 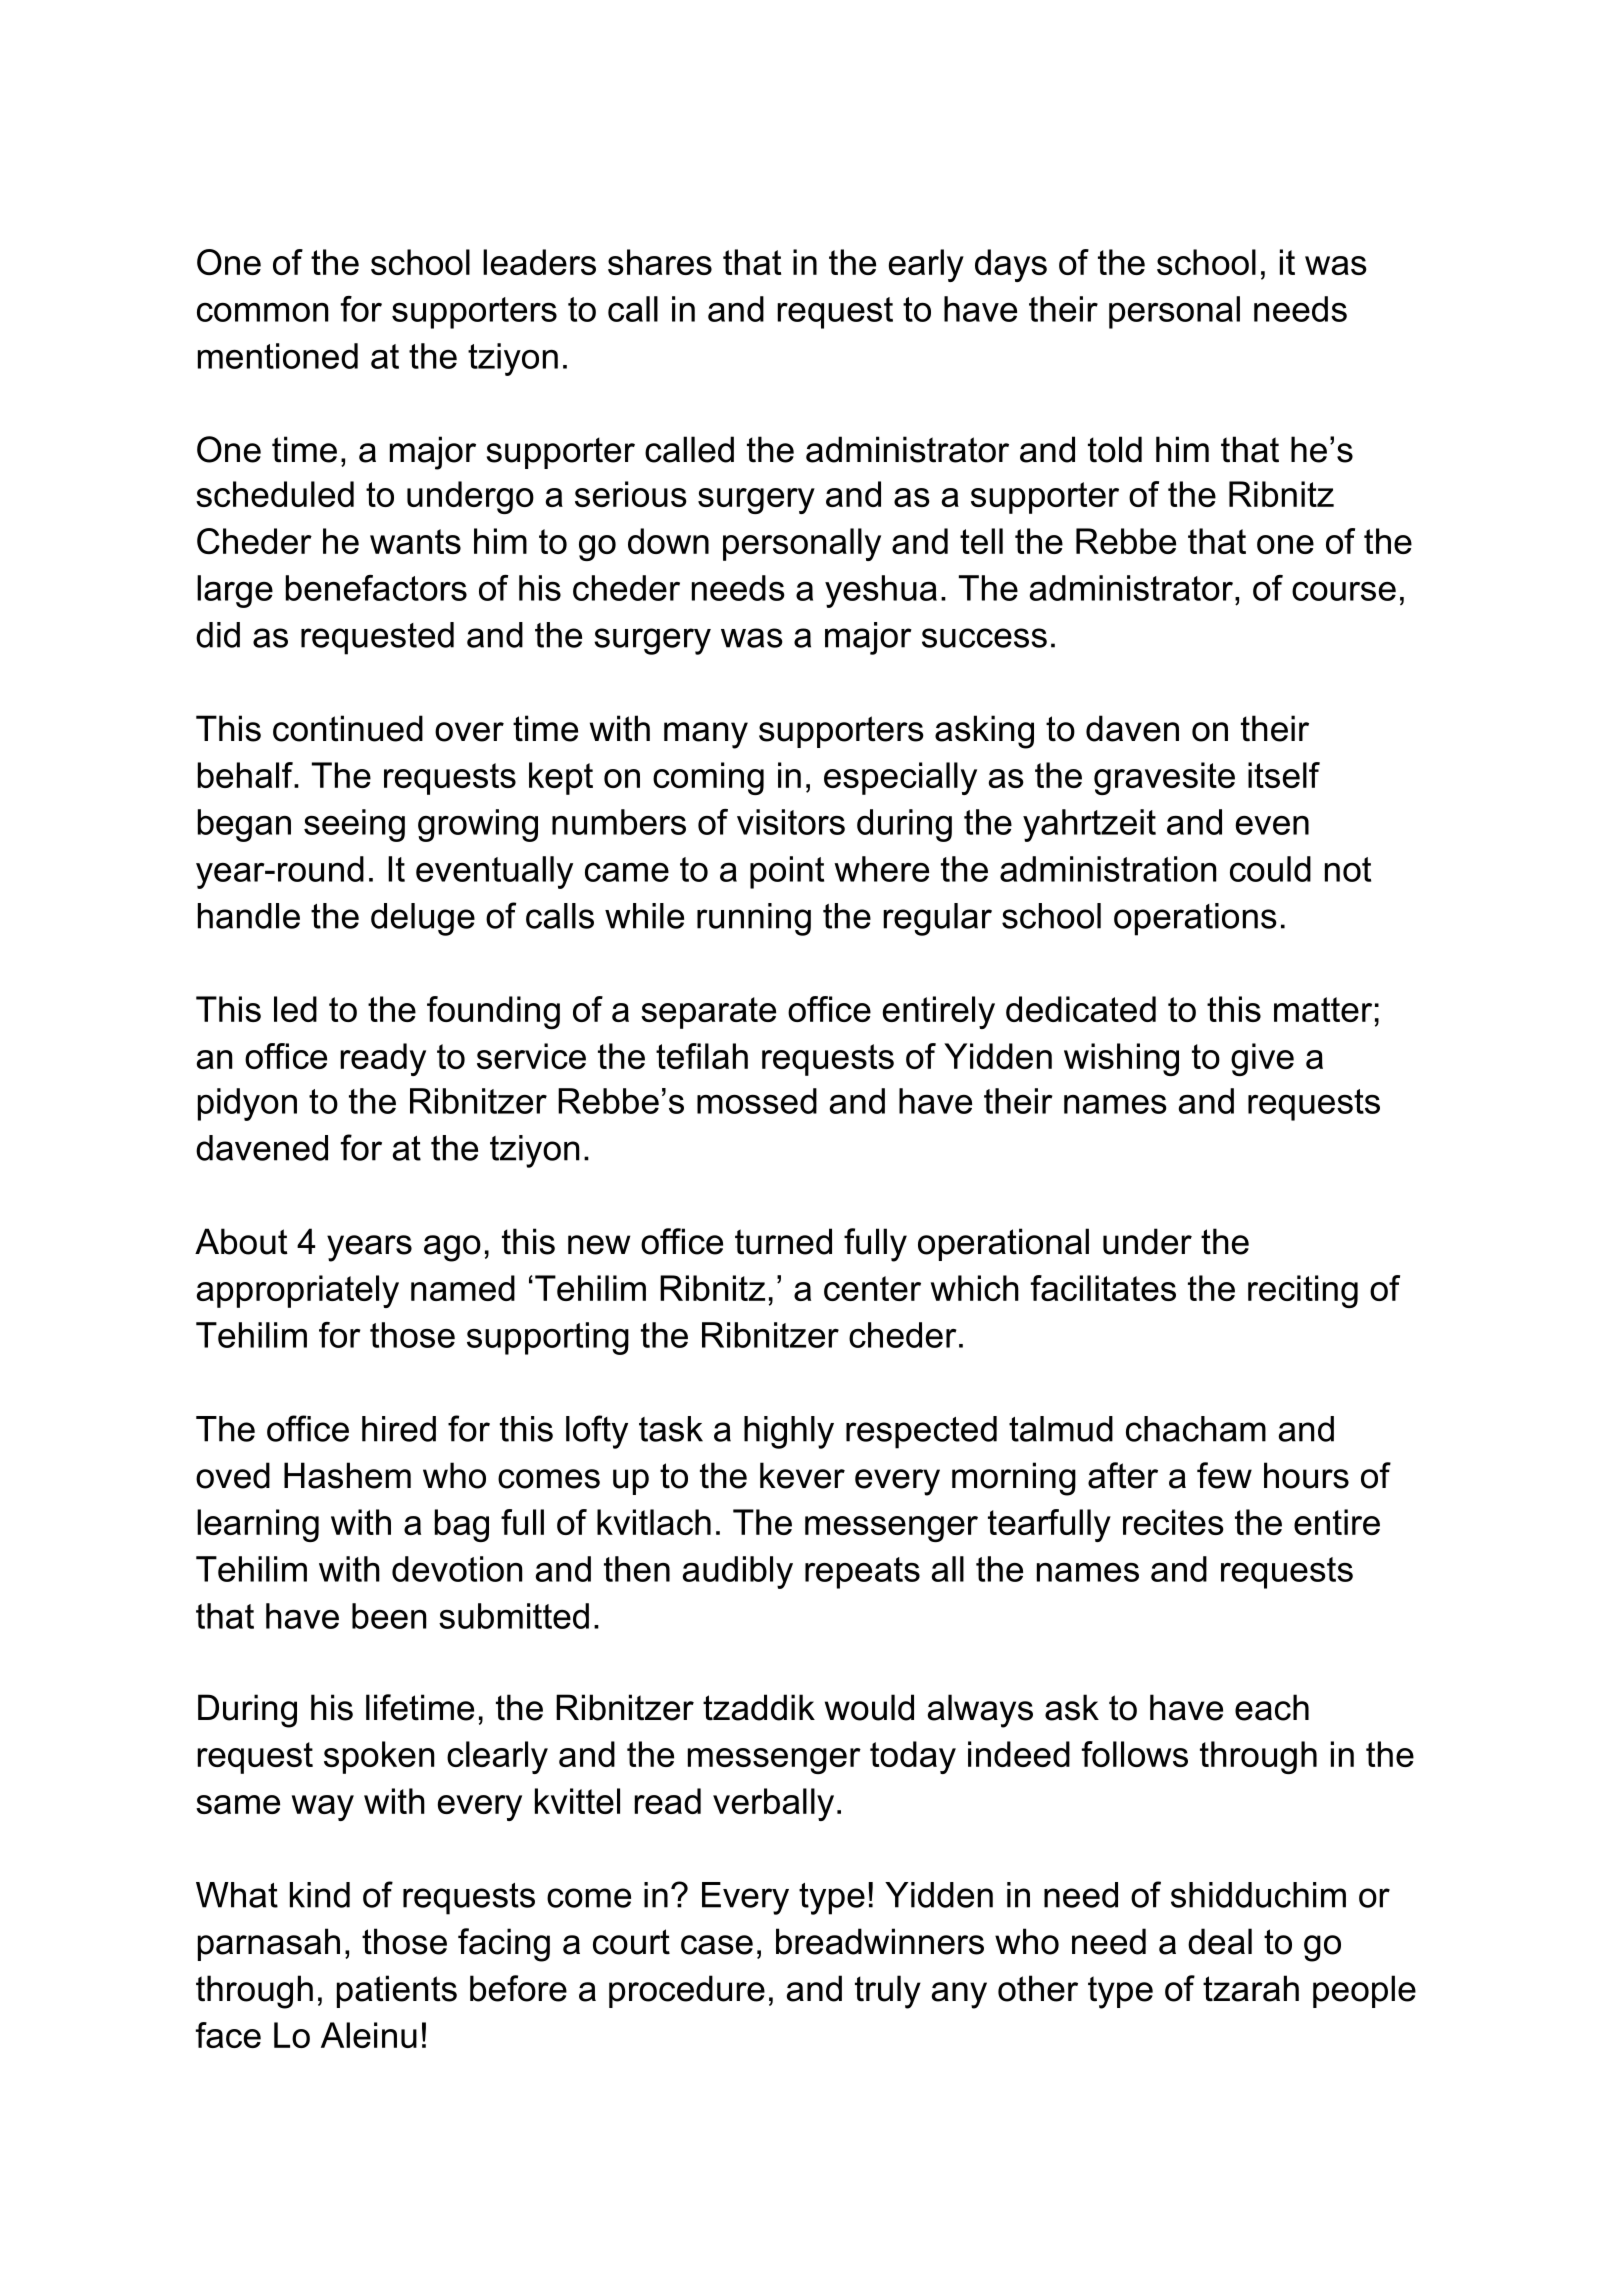 I want to click on seeing, so click(x=354, y=825).
